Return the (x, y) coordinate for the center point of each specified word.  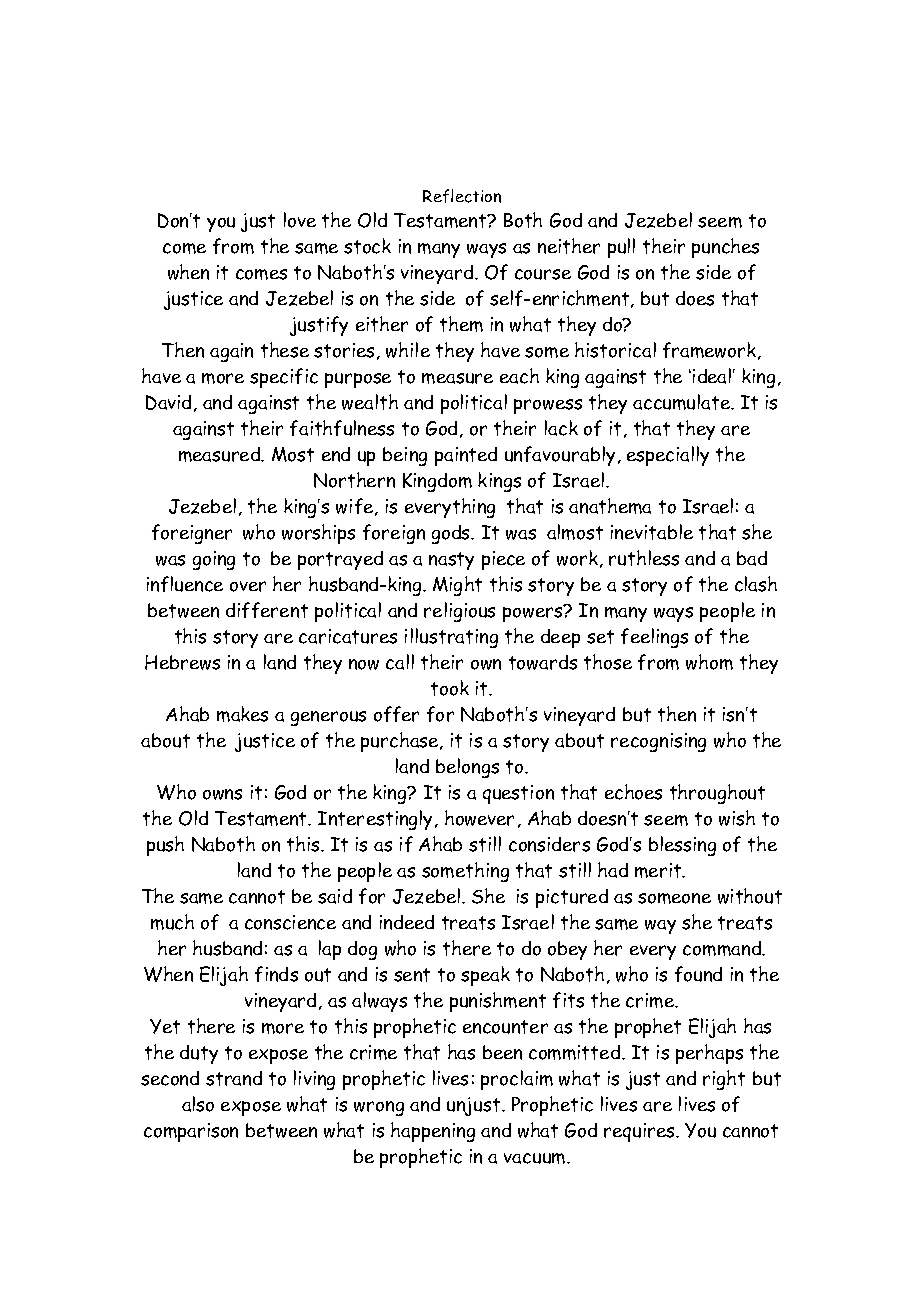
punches (725, 248)
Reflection (462, 196)
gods (452, 534)
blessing (682, 846)
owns (222, 794)
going (214, 560)
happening (433, 1132)
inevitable (652, 532)
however (479, 818)
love (300, 220)
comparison (191, 1132)
